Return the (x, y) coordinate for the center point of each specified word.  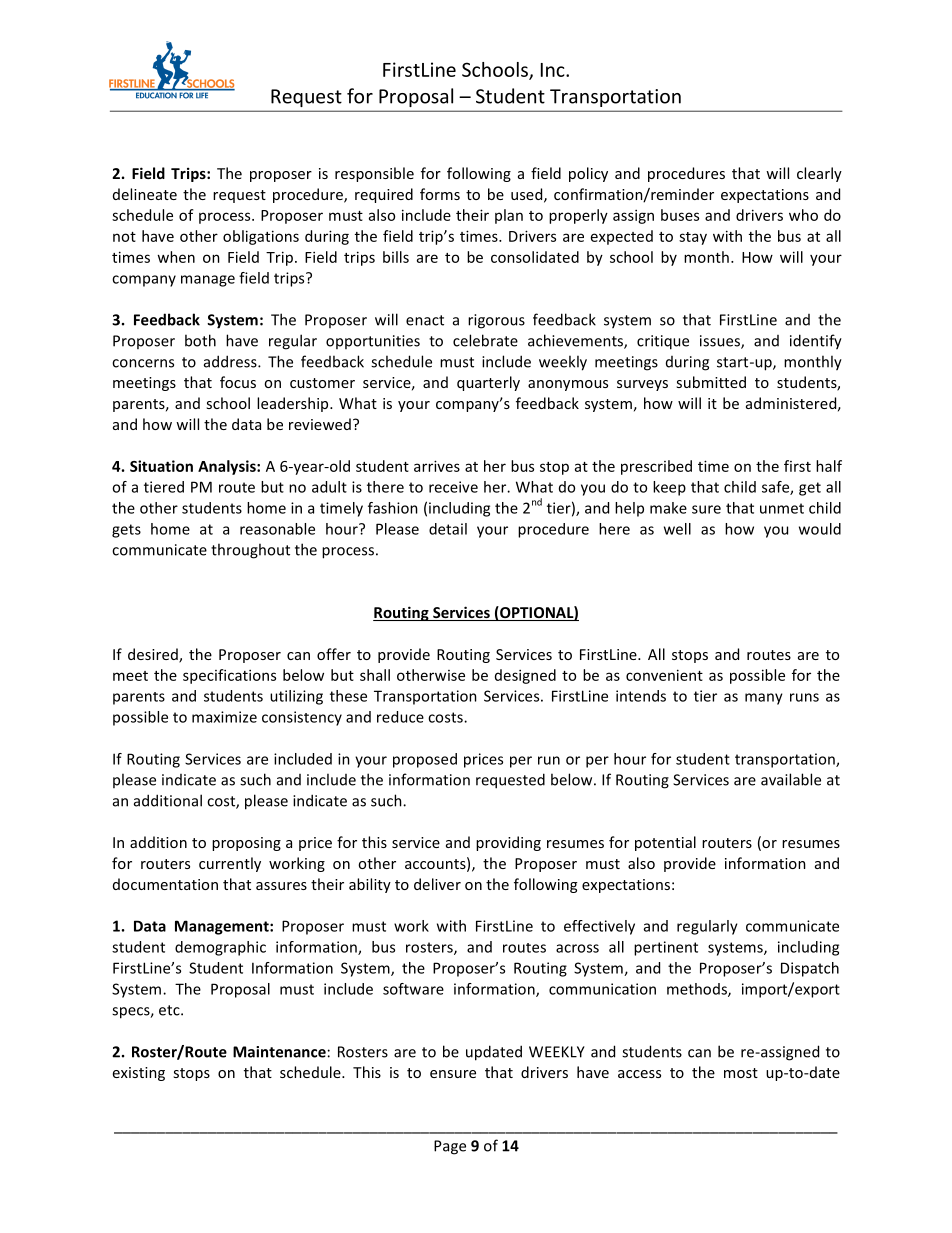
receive (453, 487)
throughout (250, 551)
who (803, 215)
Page (450, 1147)
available (791, 779)
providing (508, 843)
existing (139, 1074)
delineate (145, 194)
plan (509, 216)
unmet (782, 508)
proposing (246, 844)
